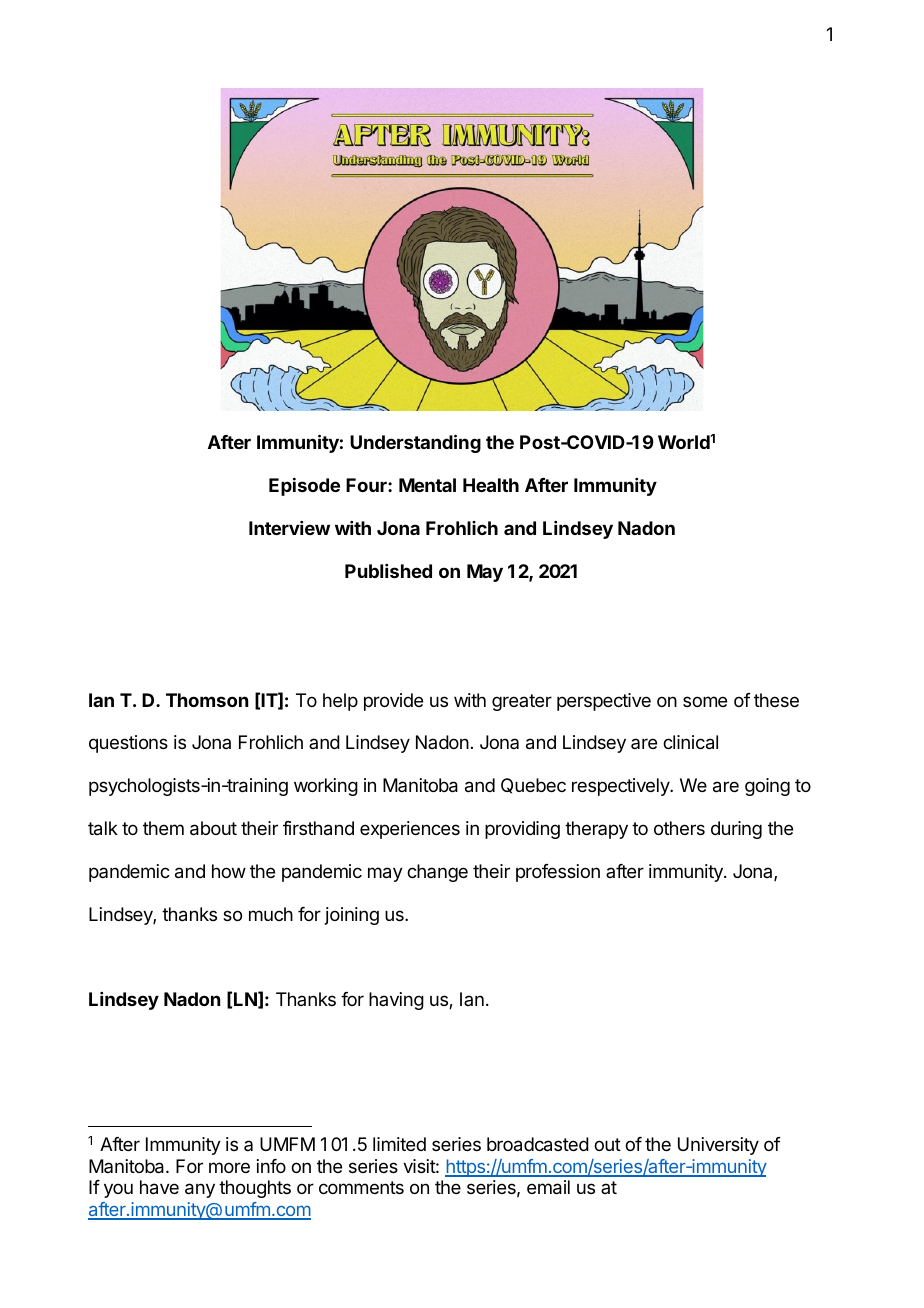  I want to click on limited, so click(399, 1144).
